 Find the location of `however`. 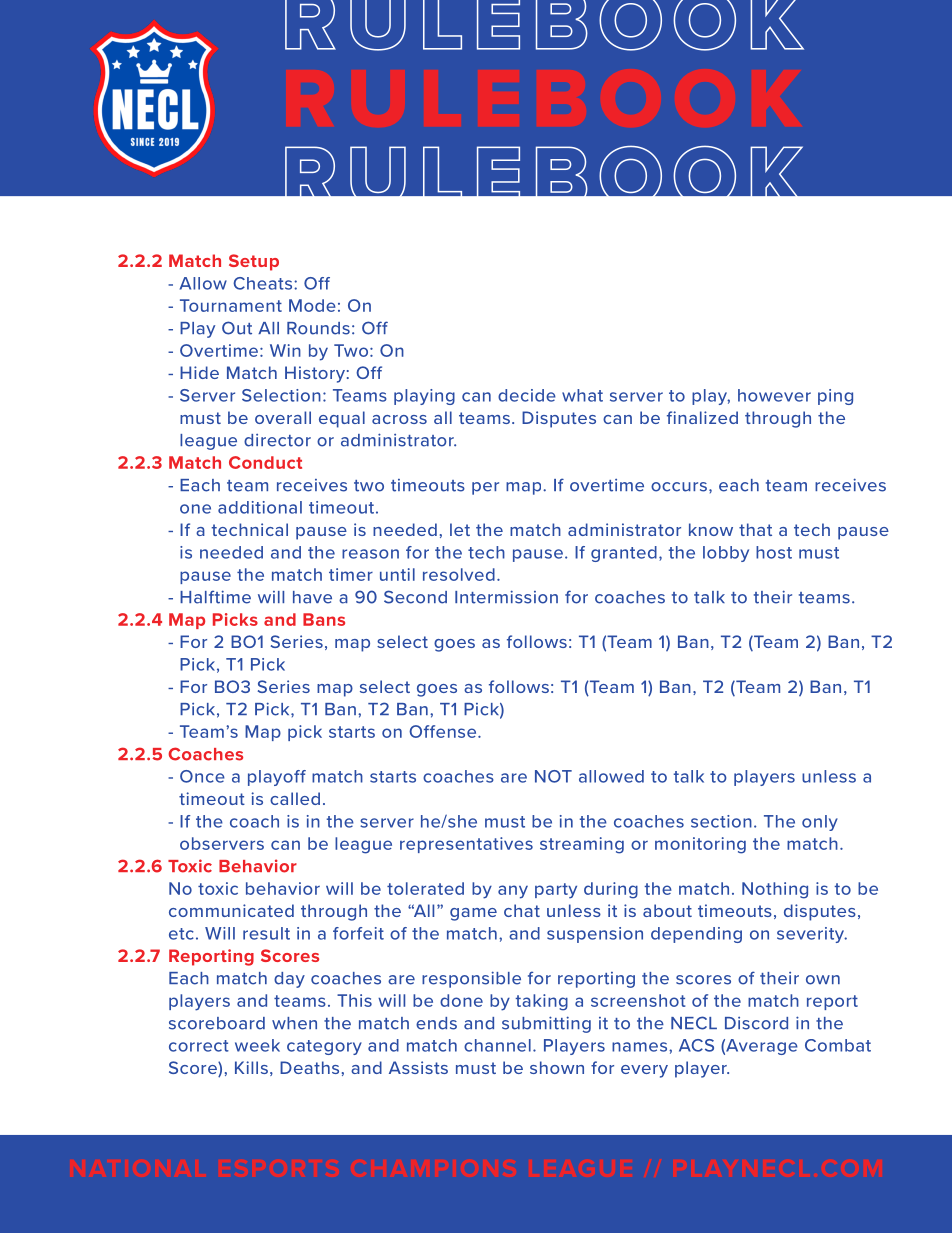

however is located at coordinates (774, 395).
